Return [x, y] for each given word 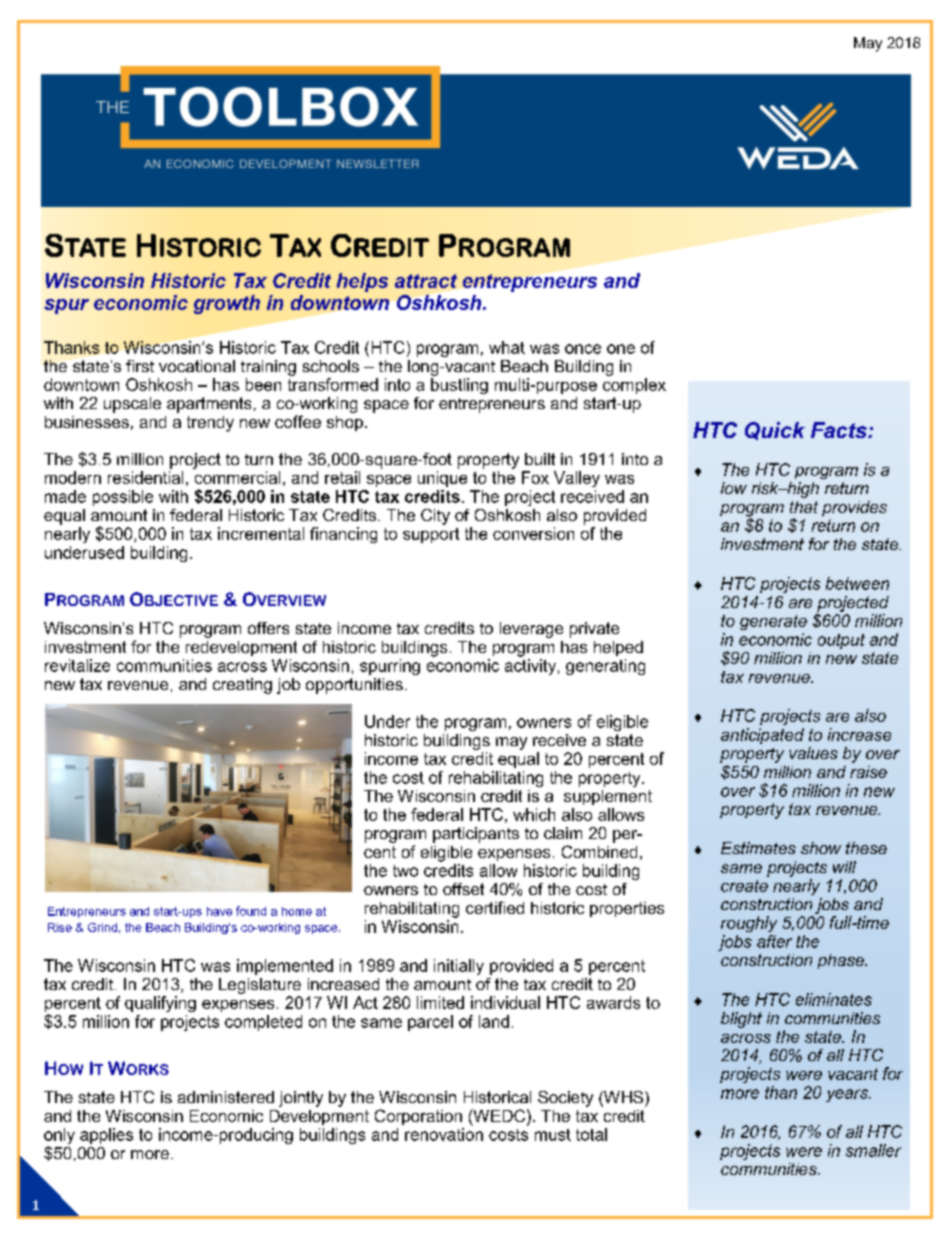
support [431, 535]
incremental [261, 533]
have [219, 911]
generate [773, 622]
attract [426, 281]
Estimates [758, 848]
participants [476, 835]
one [621, 349]
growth [227, 304]
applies [106, 1136]
